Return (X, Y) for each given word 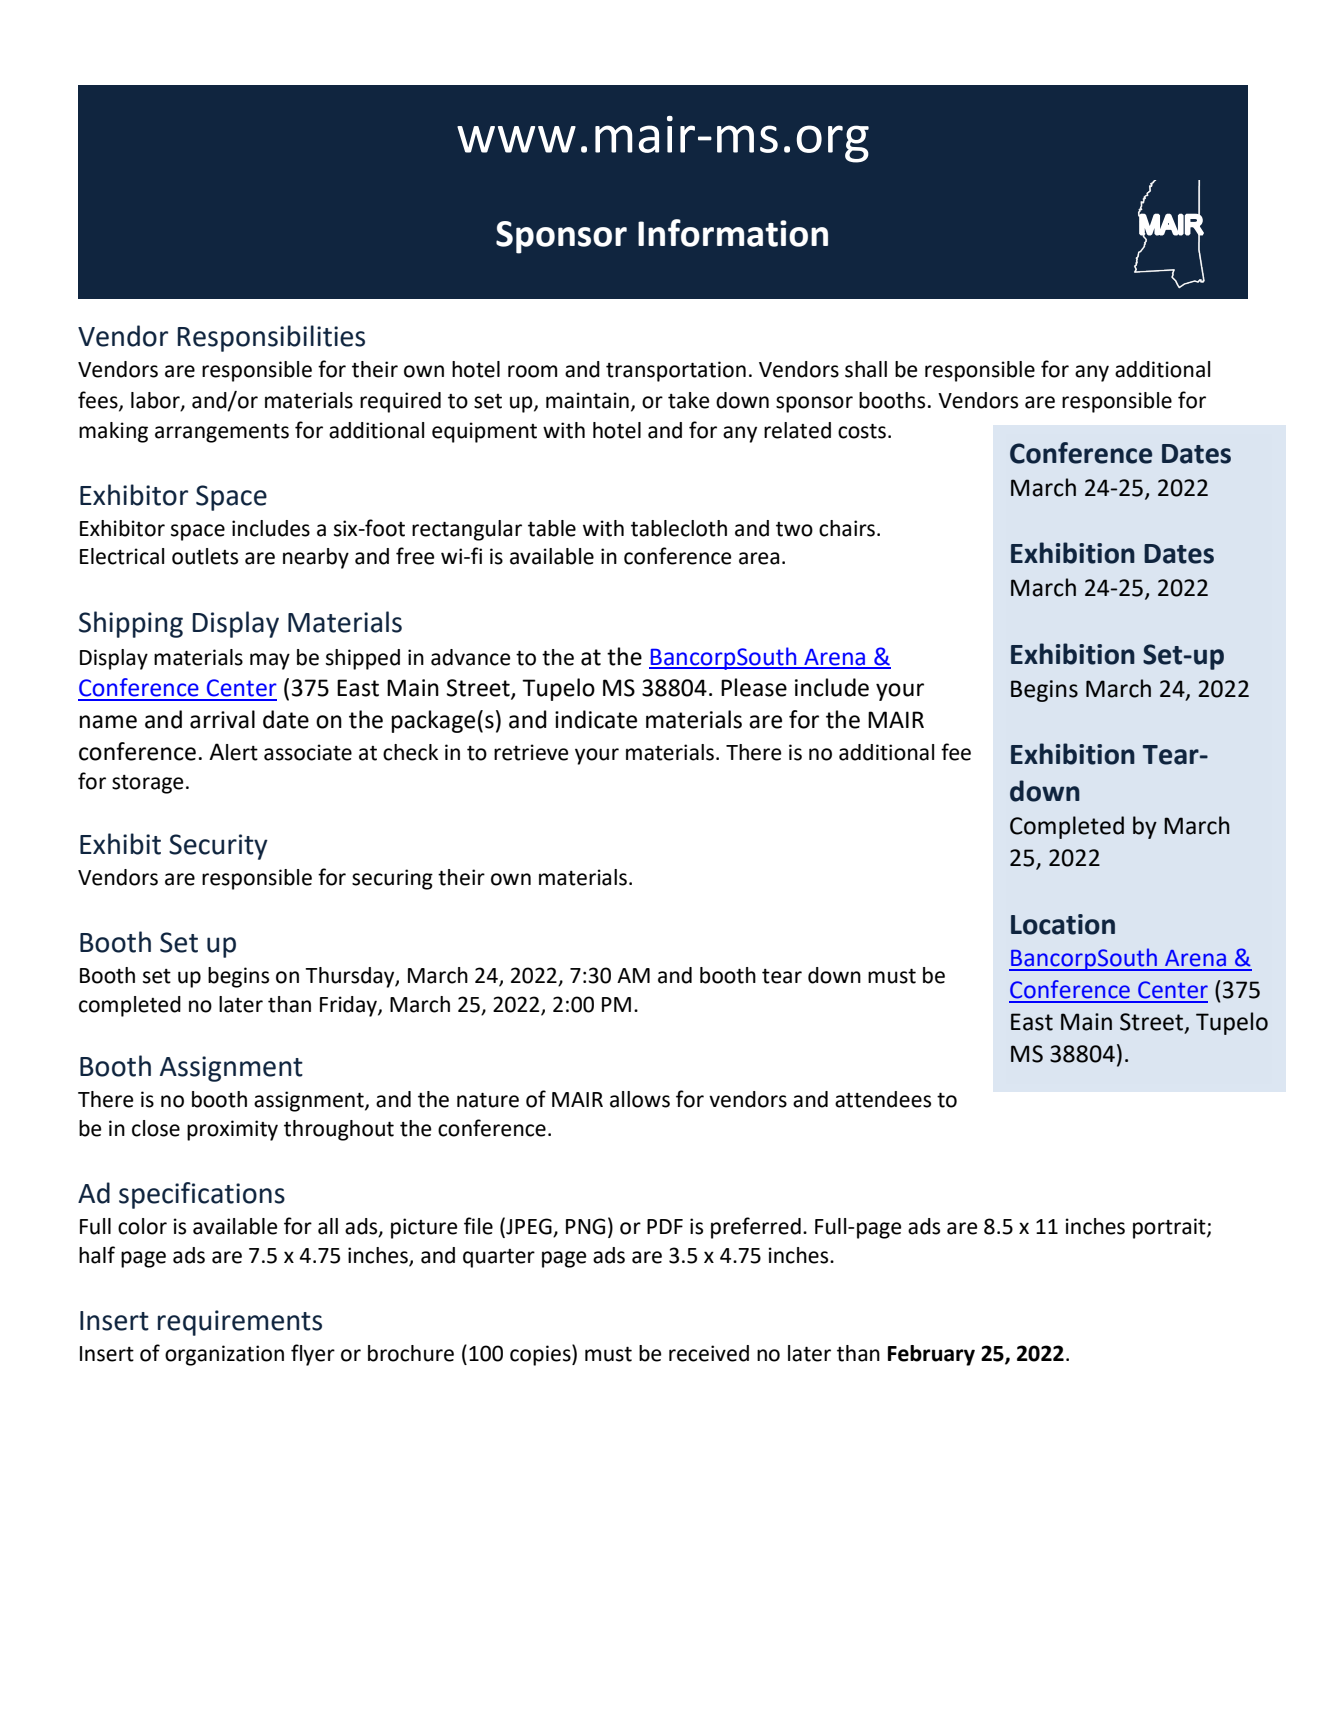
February (931, 1355)
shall (866, 369)
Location (1063, 924)
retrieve (531, 752)
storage (148, 784)
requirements (240, 1323)
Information (733, 233)
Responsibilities (271, 338)
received (709, 1353)
